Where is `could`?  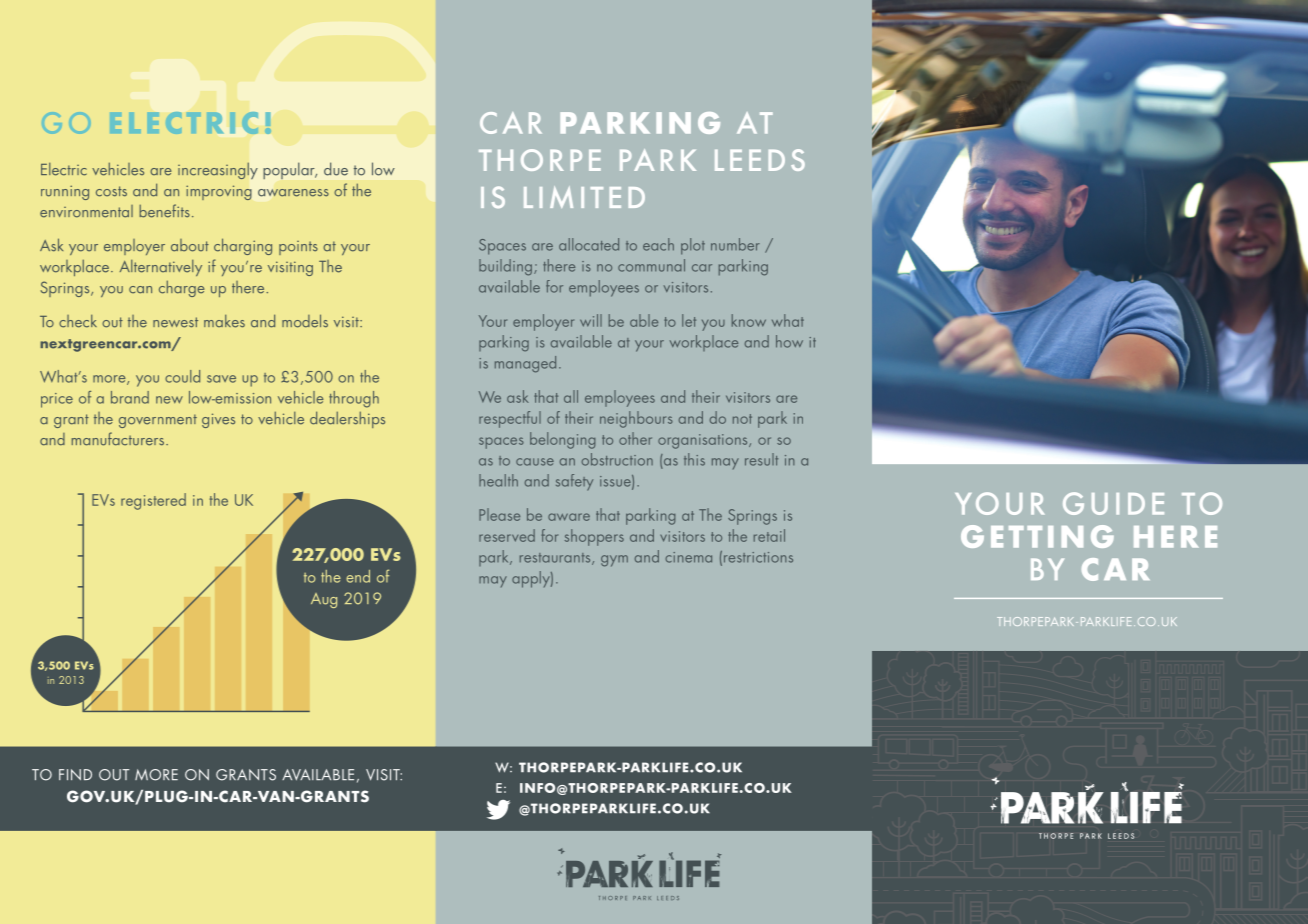
could is located at coordinates (182, 376).
